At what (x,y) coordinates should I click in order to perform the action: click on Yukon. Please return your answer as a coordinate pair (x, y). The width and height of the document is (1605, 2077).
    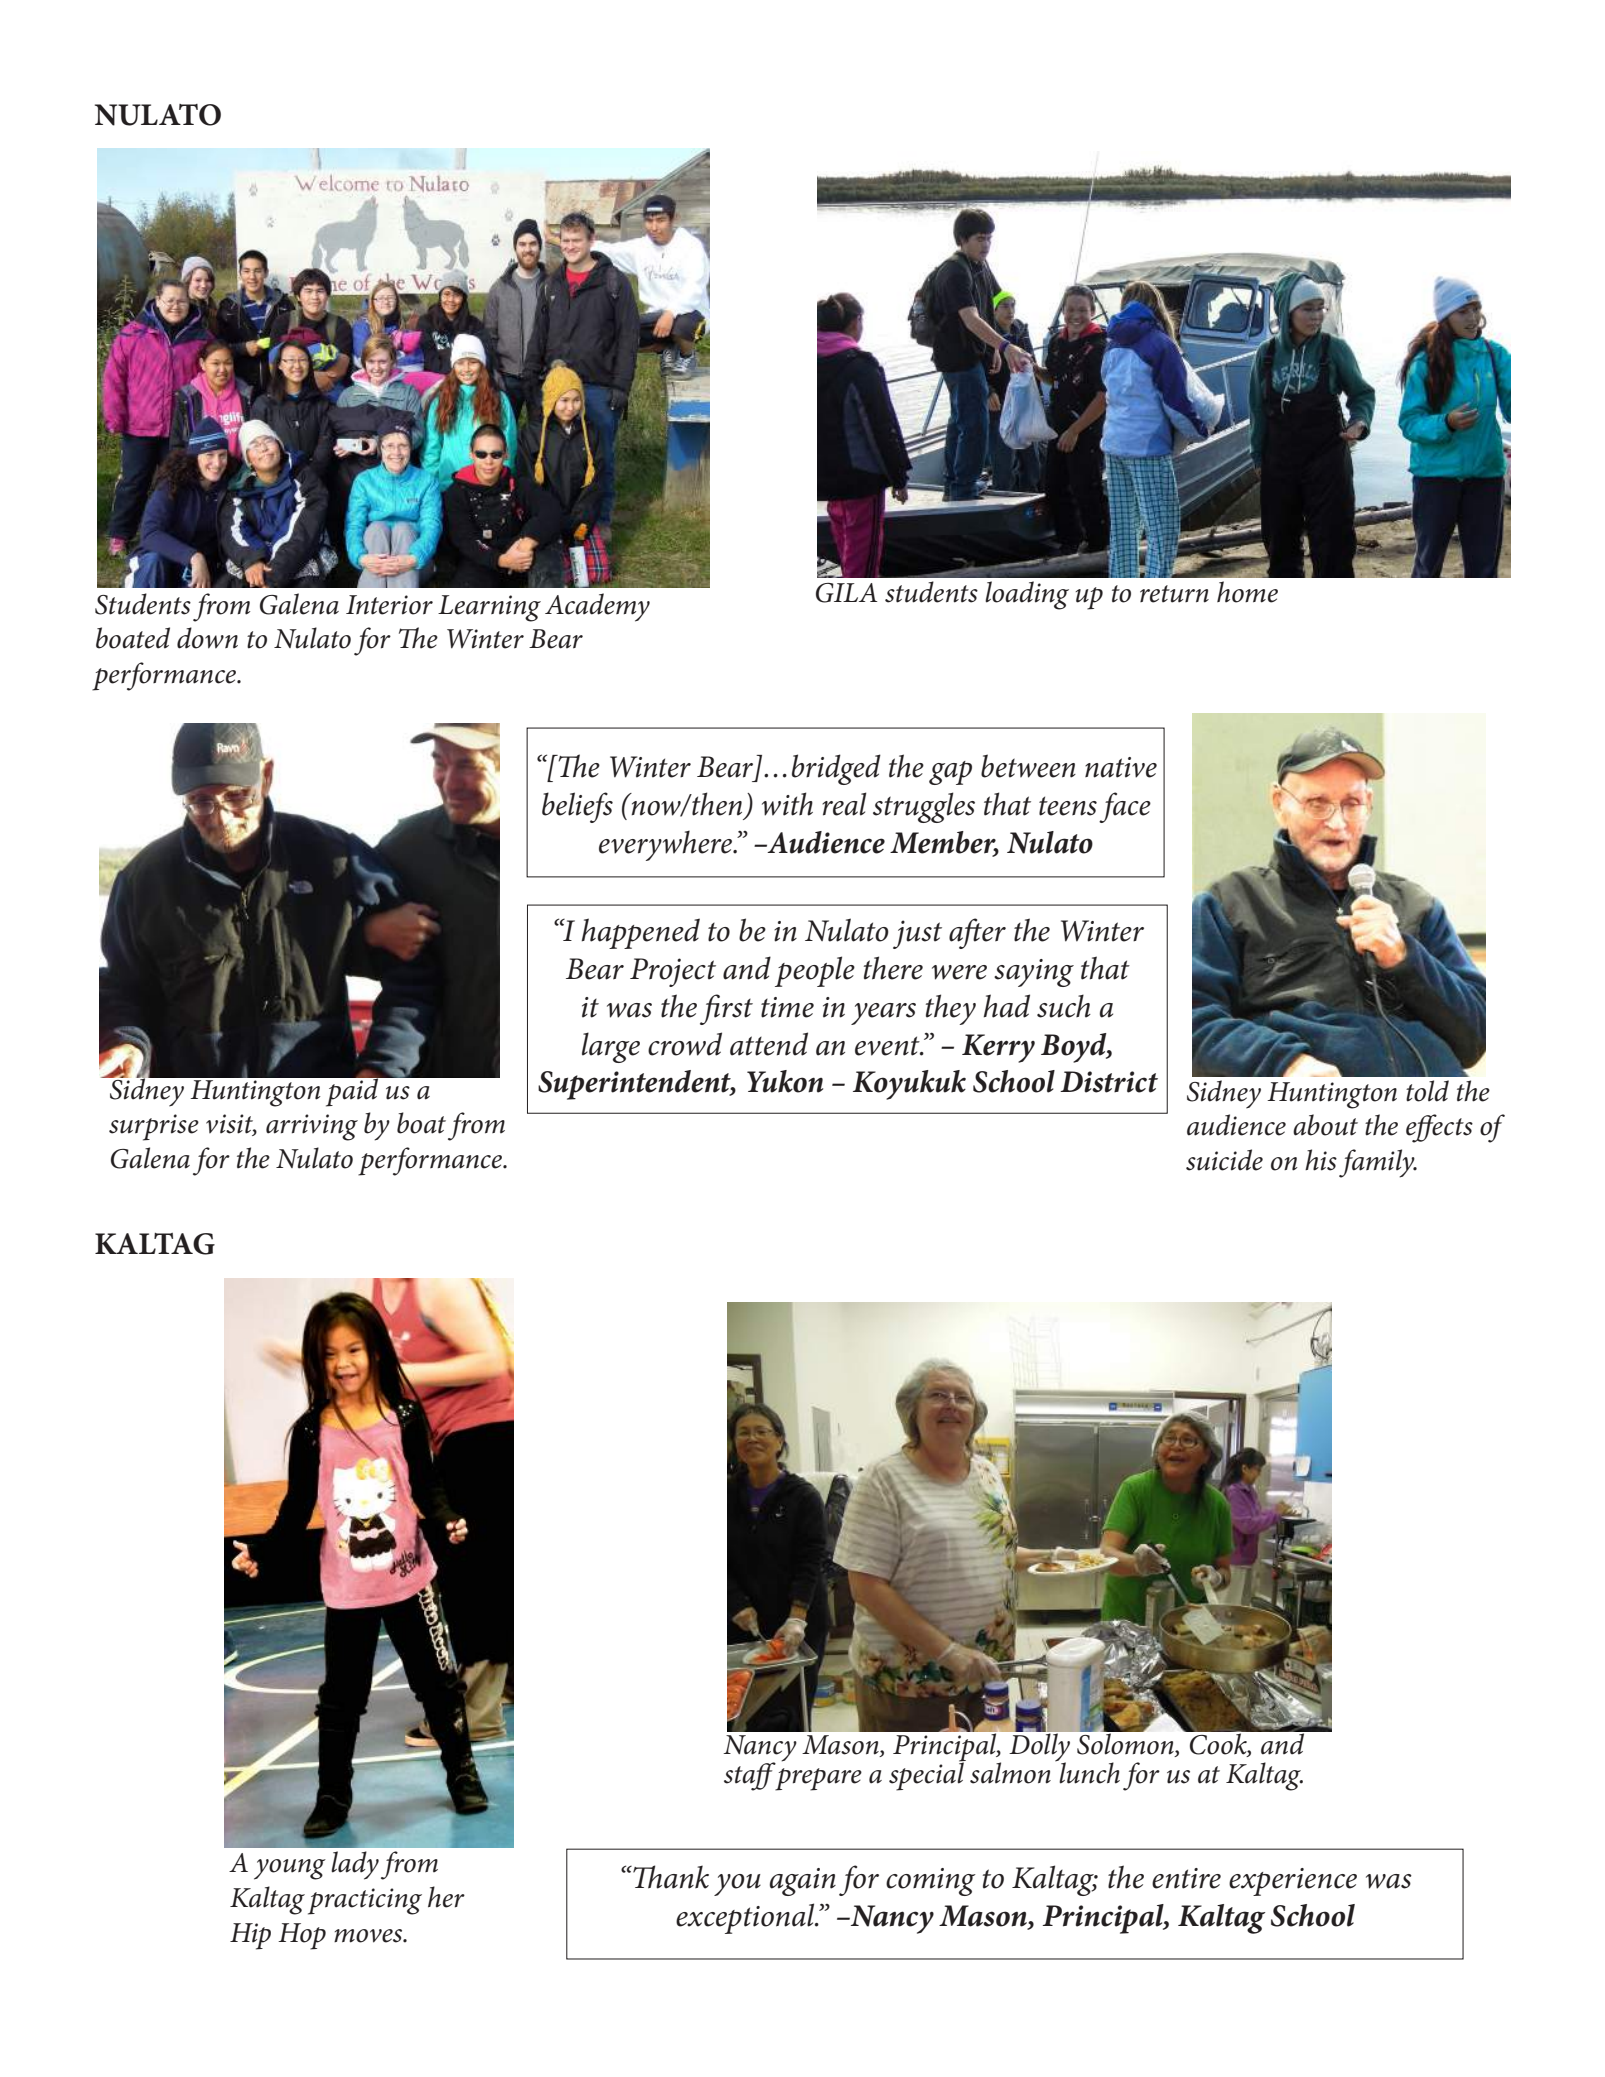
    Looking at the image, I should click on (785, 1081).
